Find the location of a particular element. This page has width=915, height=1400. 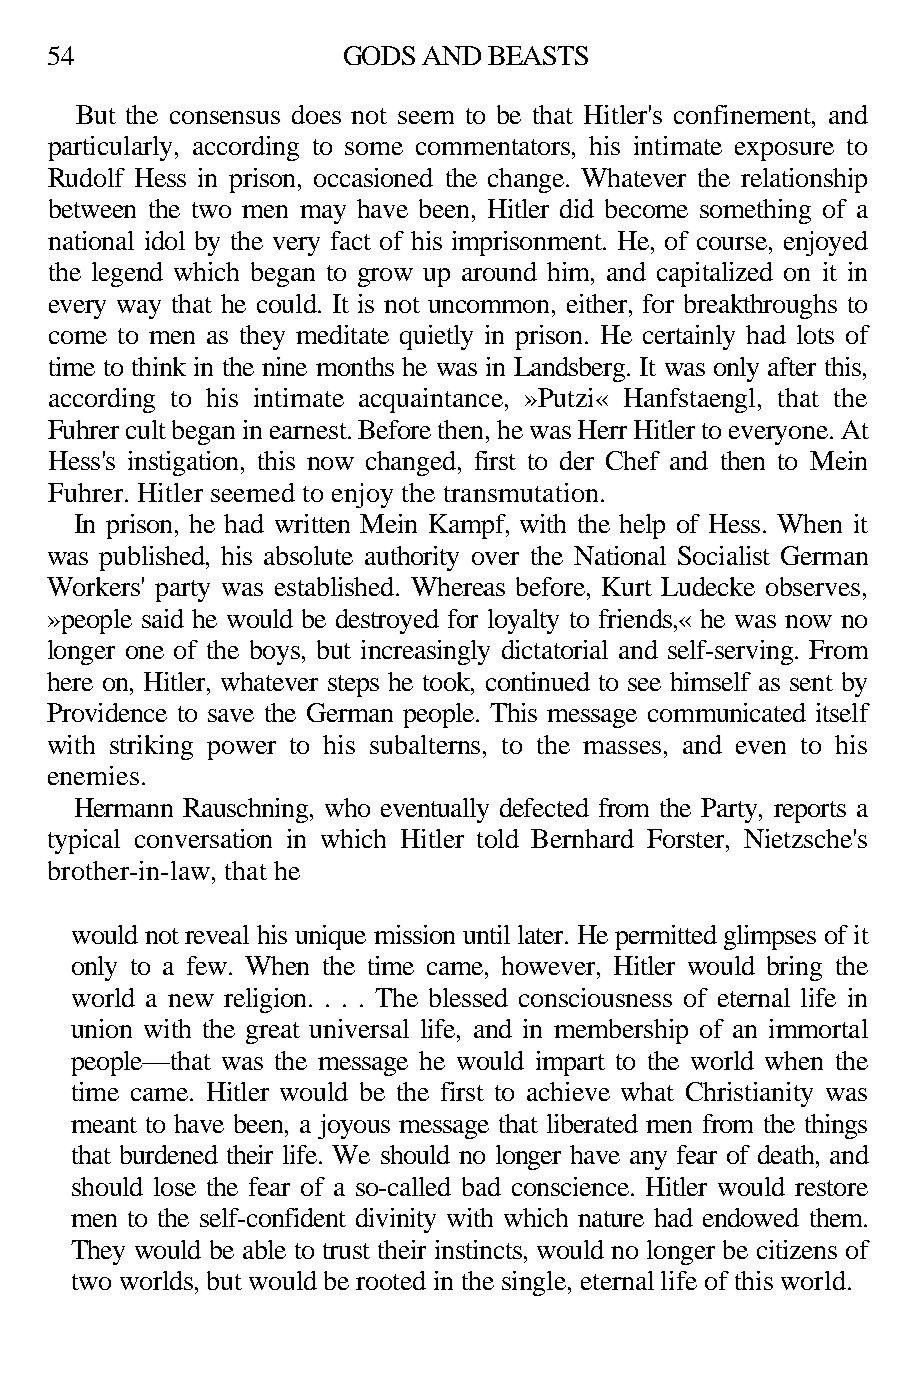

commentators is located at coordinates (494, 147).
